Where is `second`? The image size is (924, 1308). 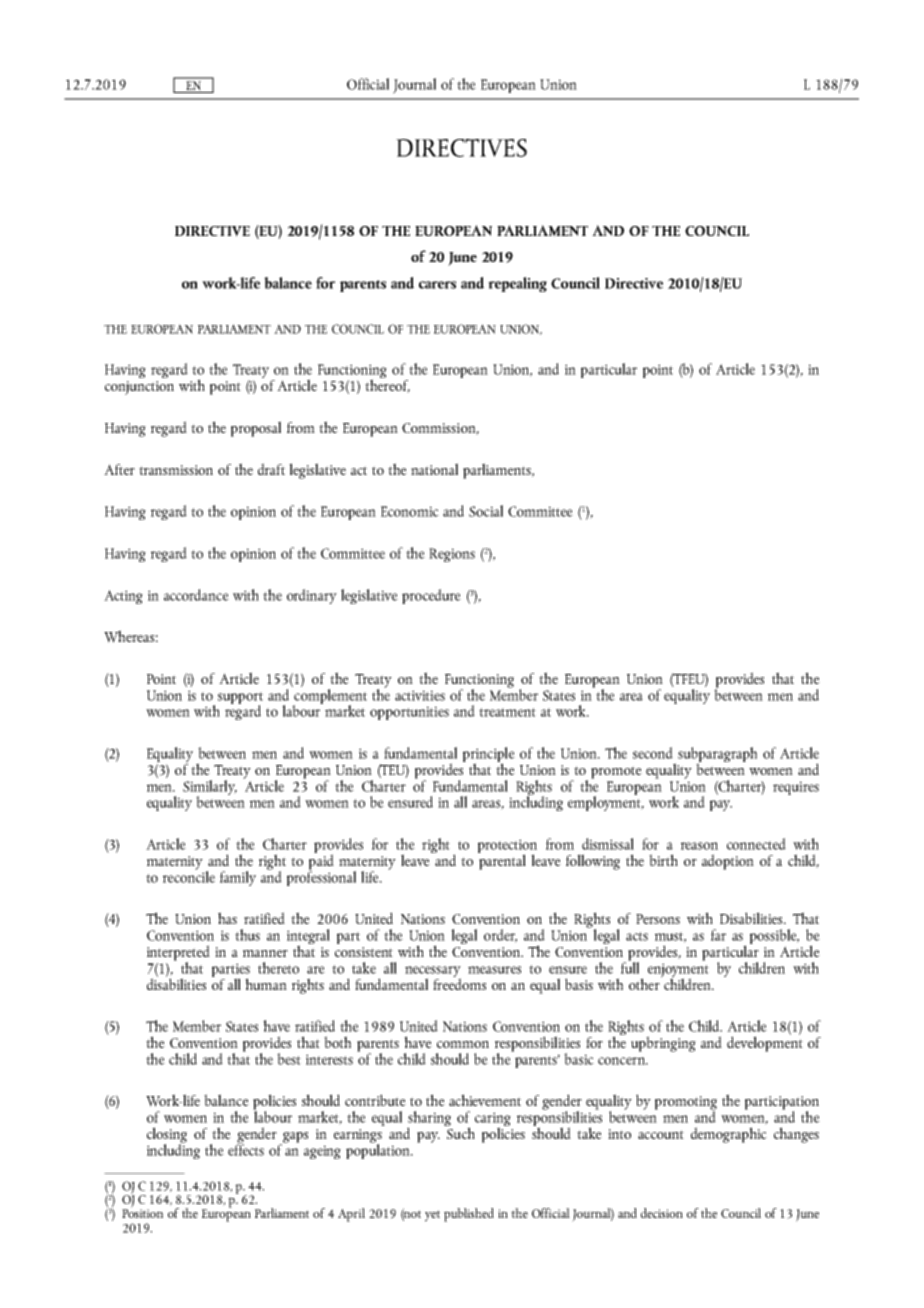
second is located at coordinates (653, 753).
